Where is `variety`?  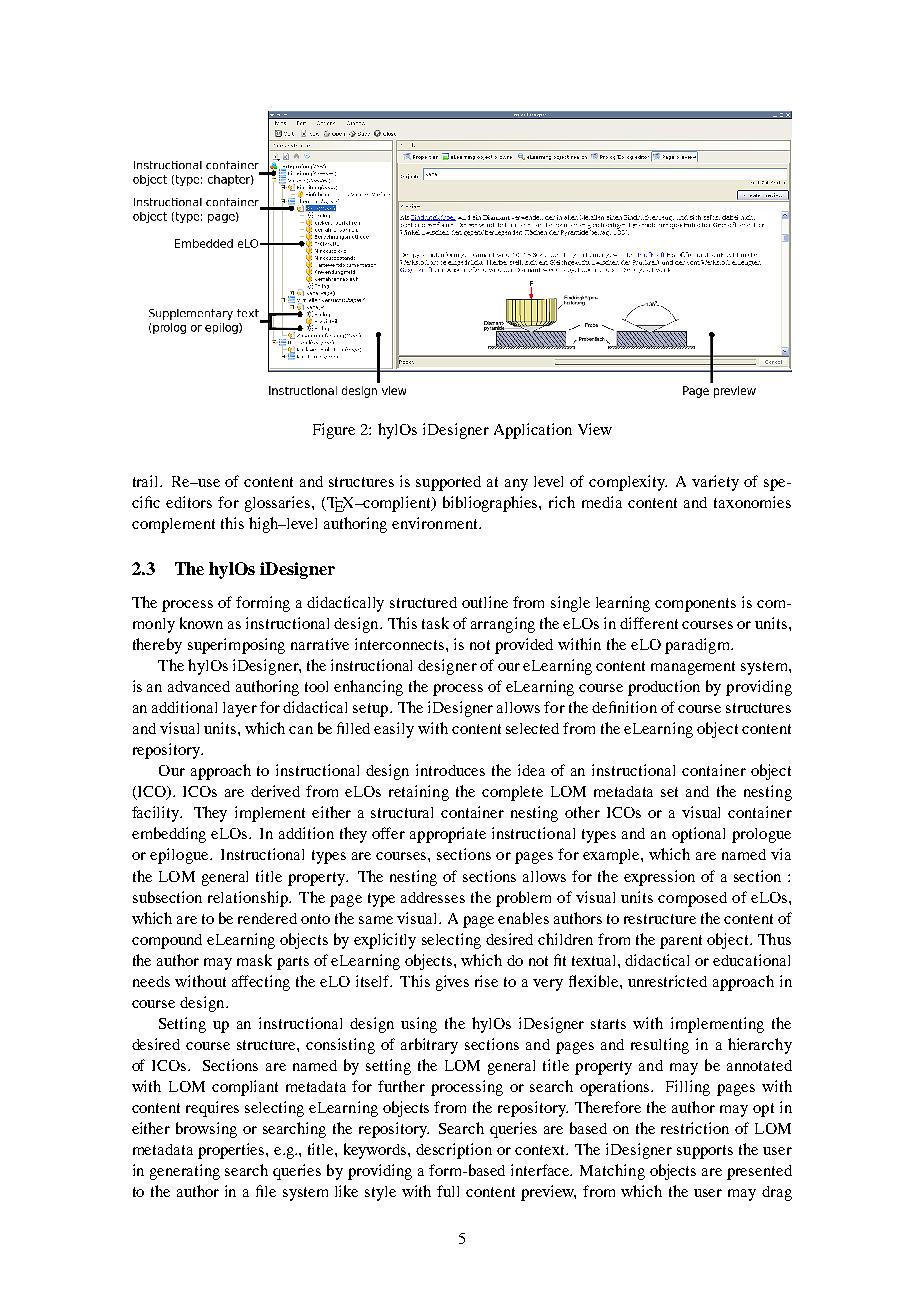 variety is located at coordinates (715, 483).
